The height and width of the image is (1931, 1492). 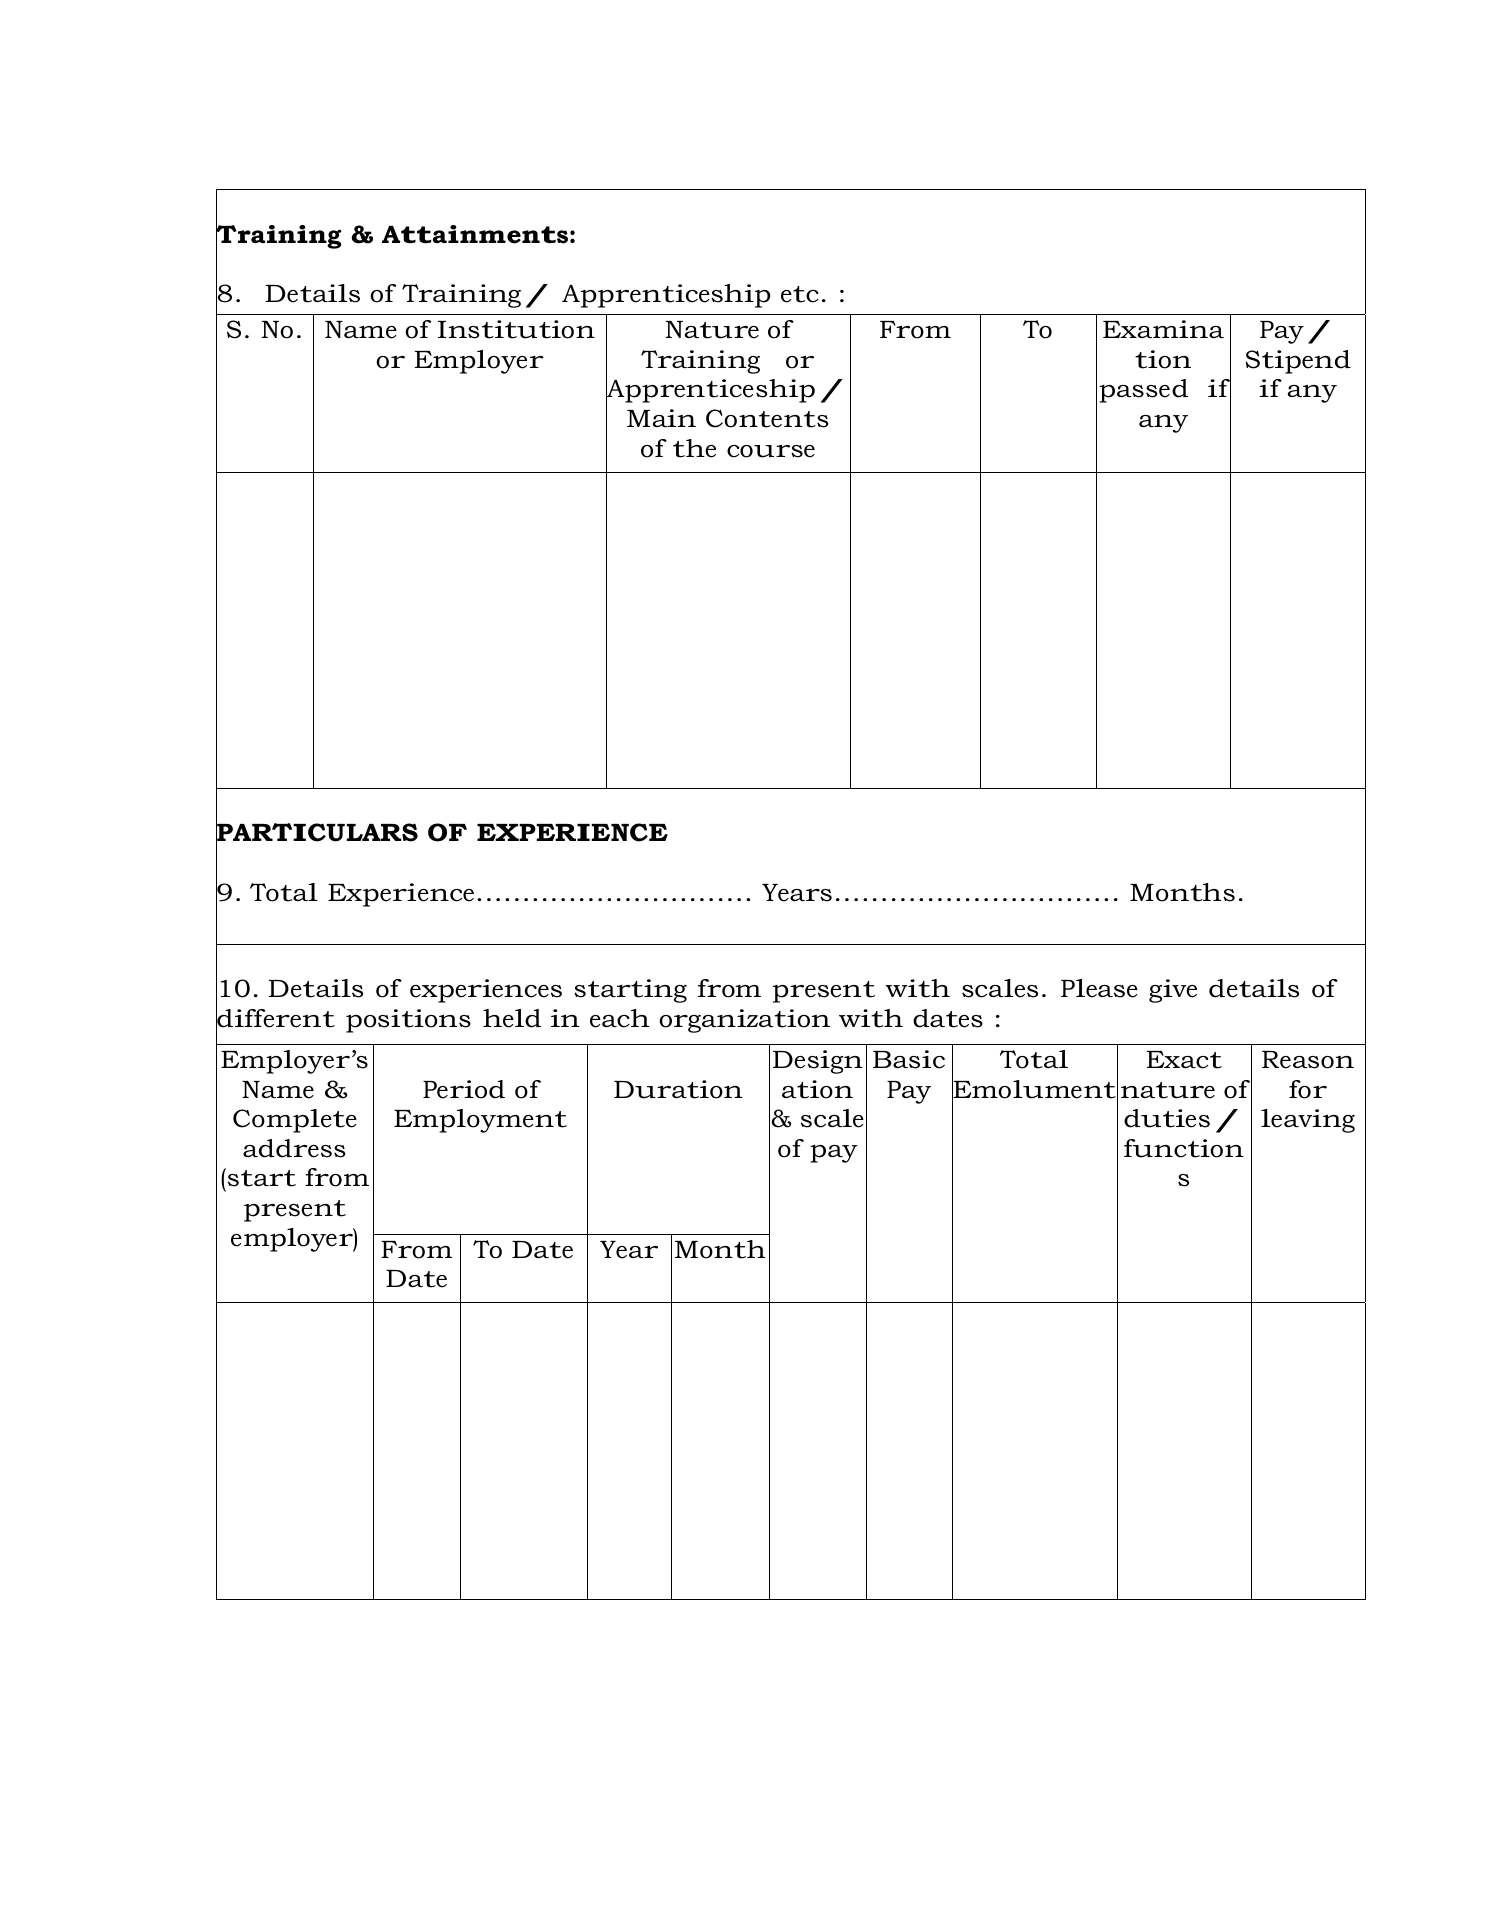 I want to click on Stipend, so click(x=1298, y=362).
